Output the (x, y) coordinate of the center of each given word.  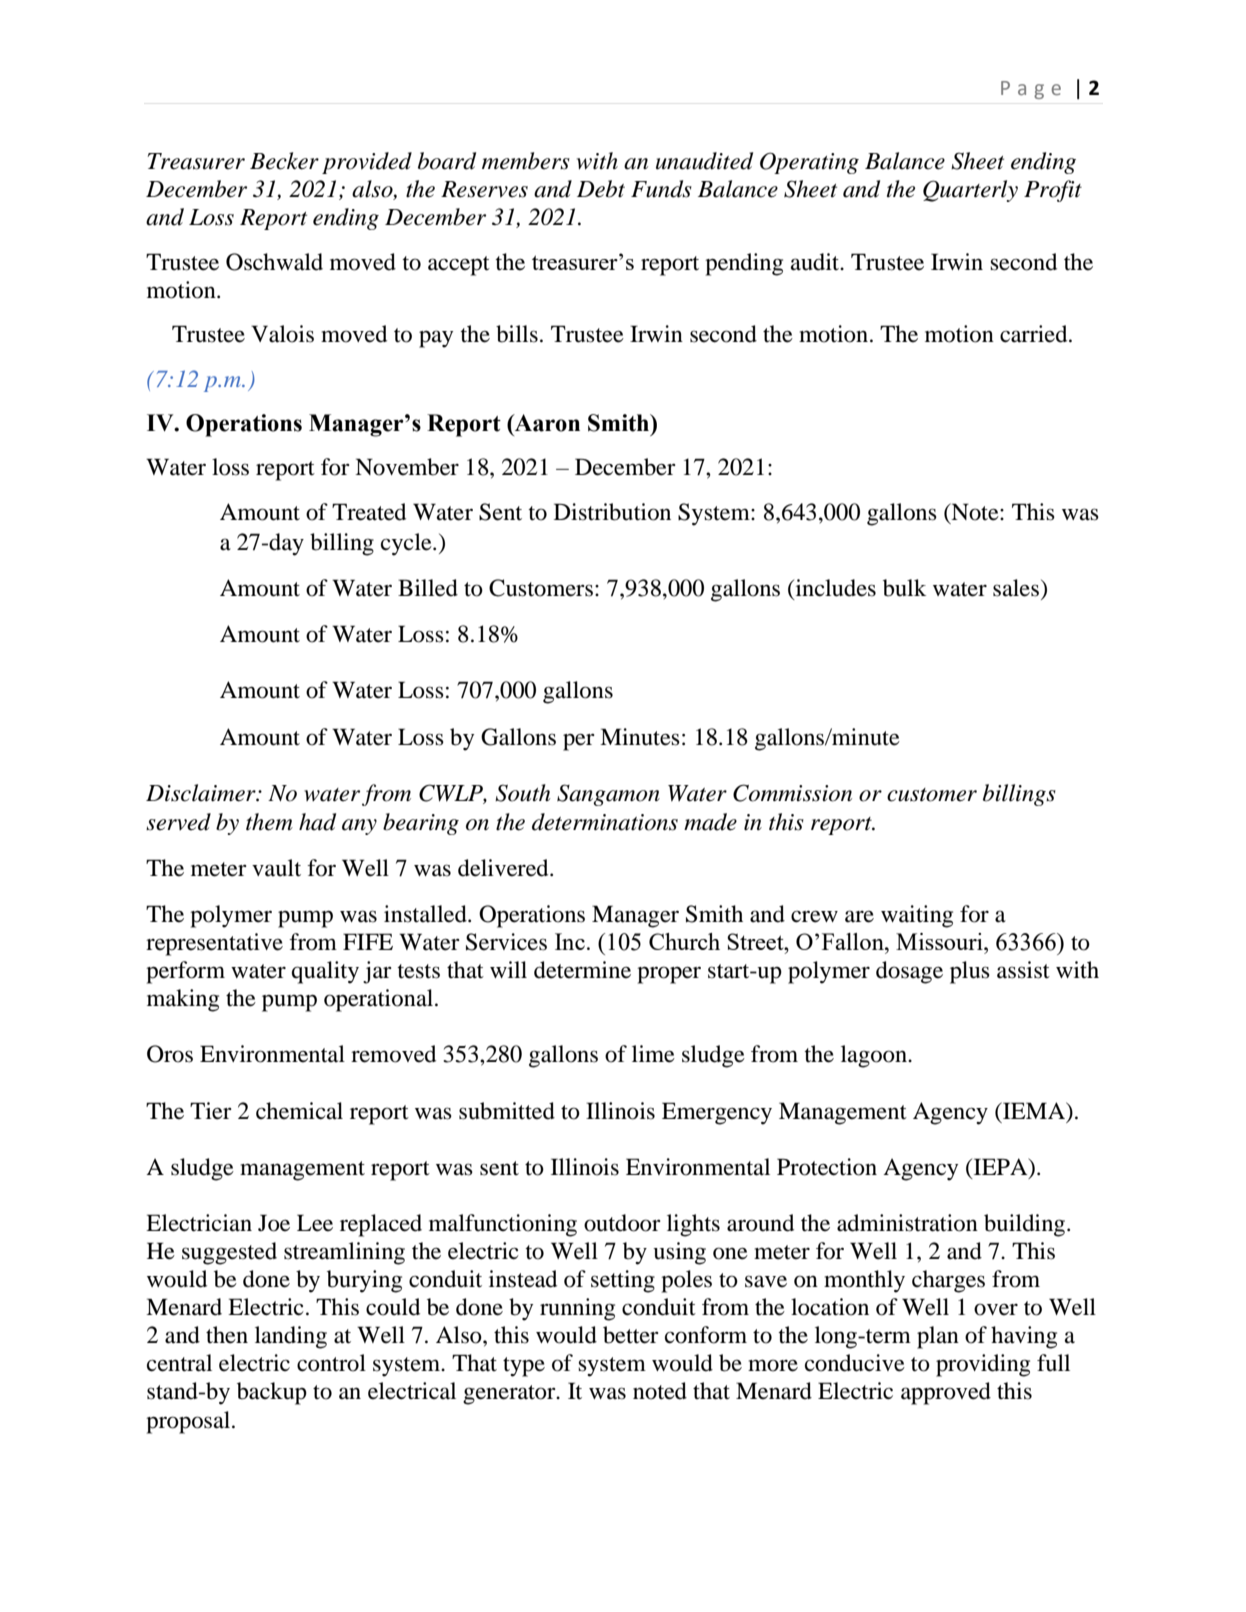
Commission (792, 793)
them (269, 822)
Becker (284, 161)
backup (272, 1393)
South (522, 793)
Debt (601, 189)
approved (946, 1393)
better (631, 1335)
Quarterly (970, 191)
